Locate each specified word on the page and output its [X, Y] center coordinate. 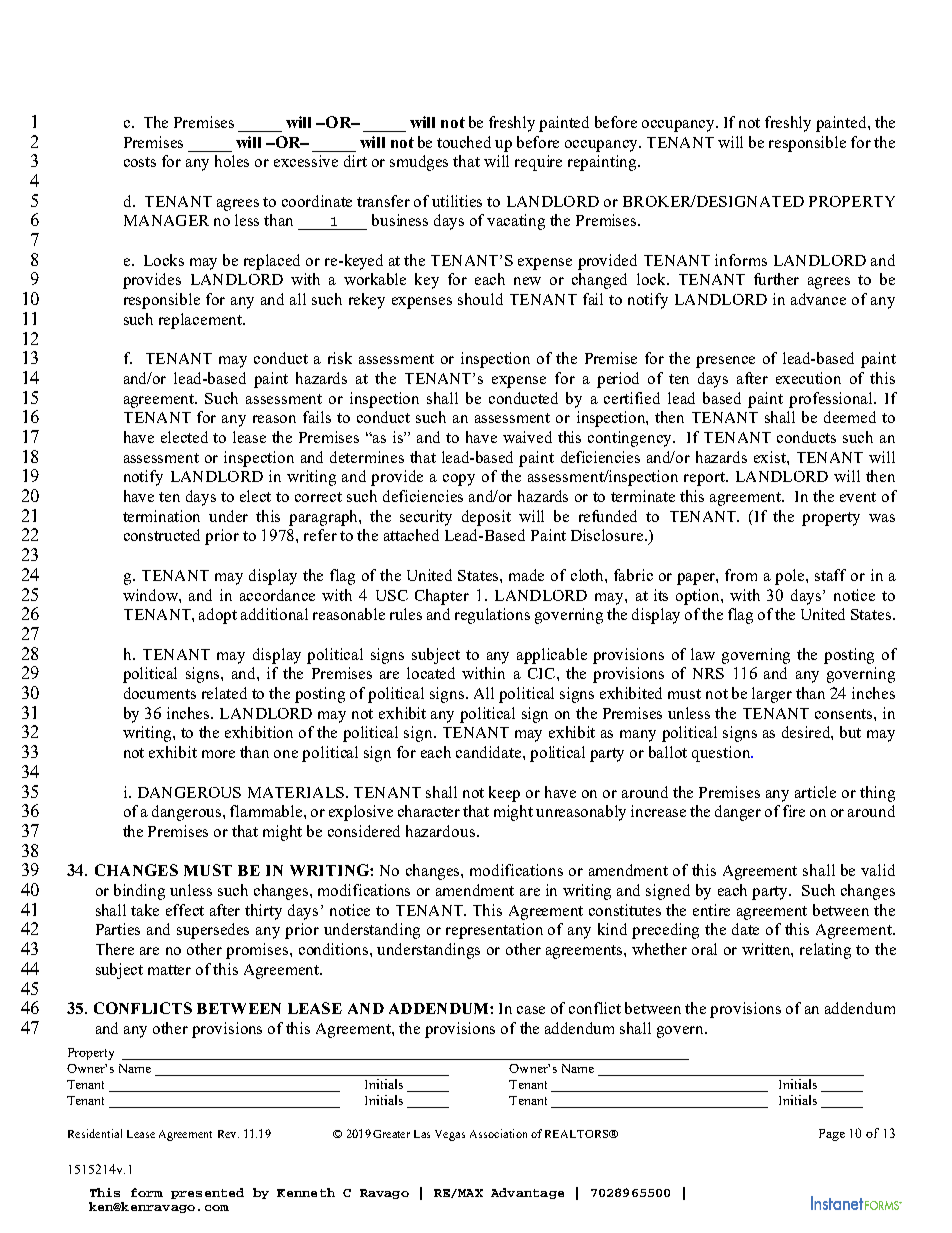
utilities [457, 201]
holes [232, 161]
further [776, 279]
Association [498, 1133]
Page [832, 1135]
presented [207, 1193]
